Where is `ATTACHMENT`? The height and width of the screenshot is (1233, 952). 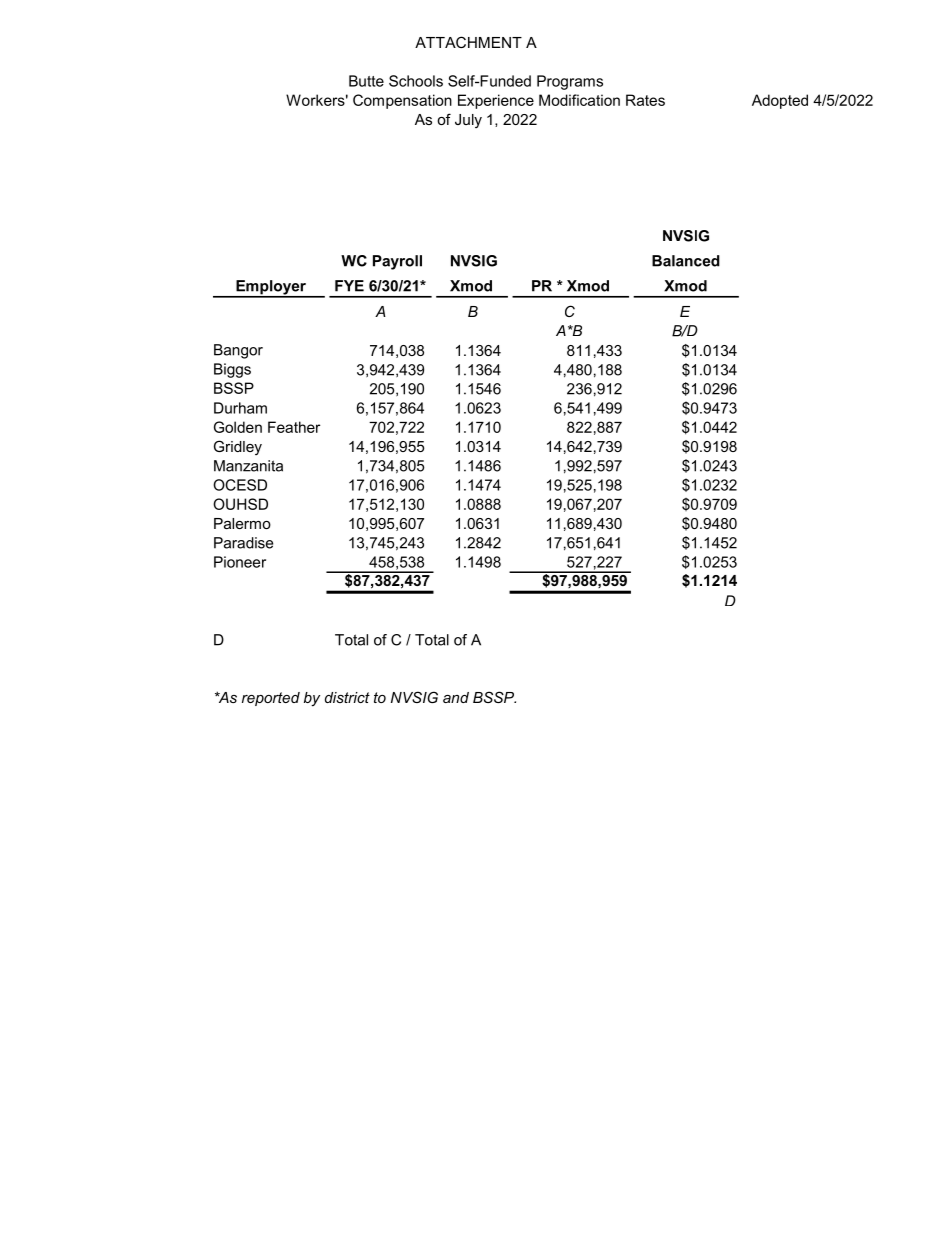
ATTACHMENT is located at coordinates (468, 42).
